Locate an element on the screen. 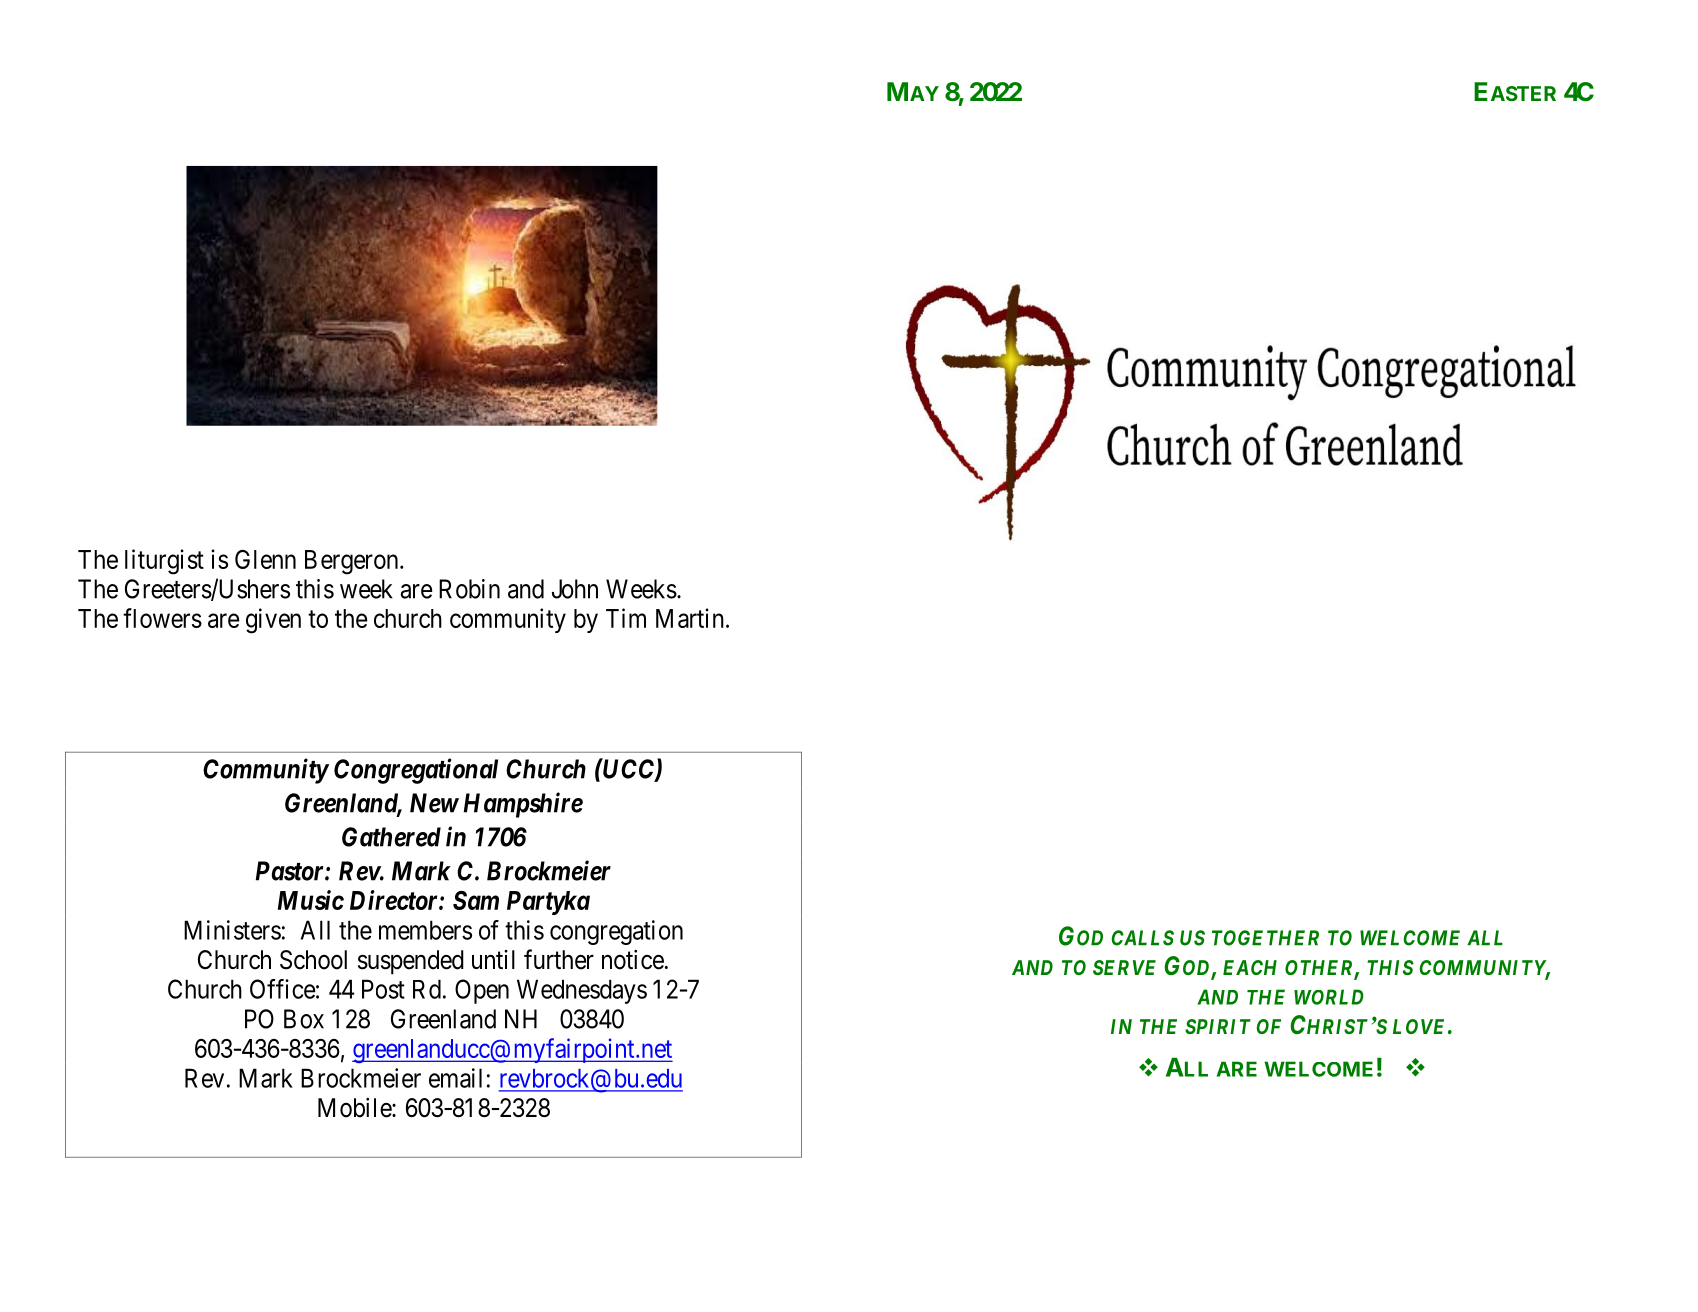 The height and width of the screenshot is (1312, 1698). email is located at coordinates (455, 1078).
